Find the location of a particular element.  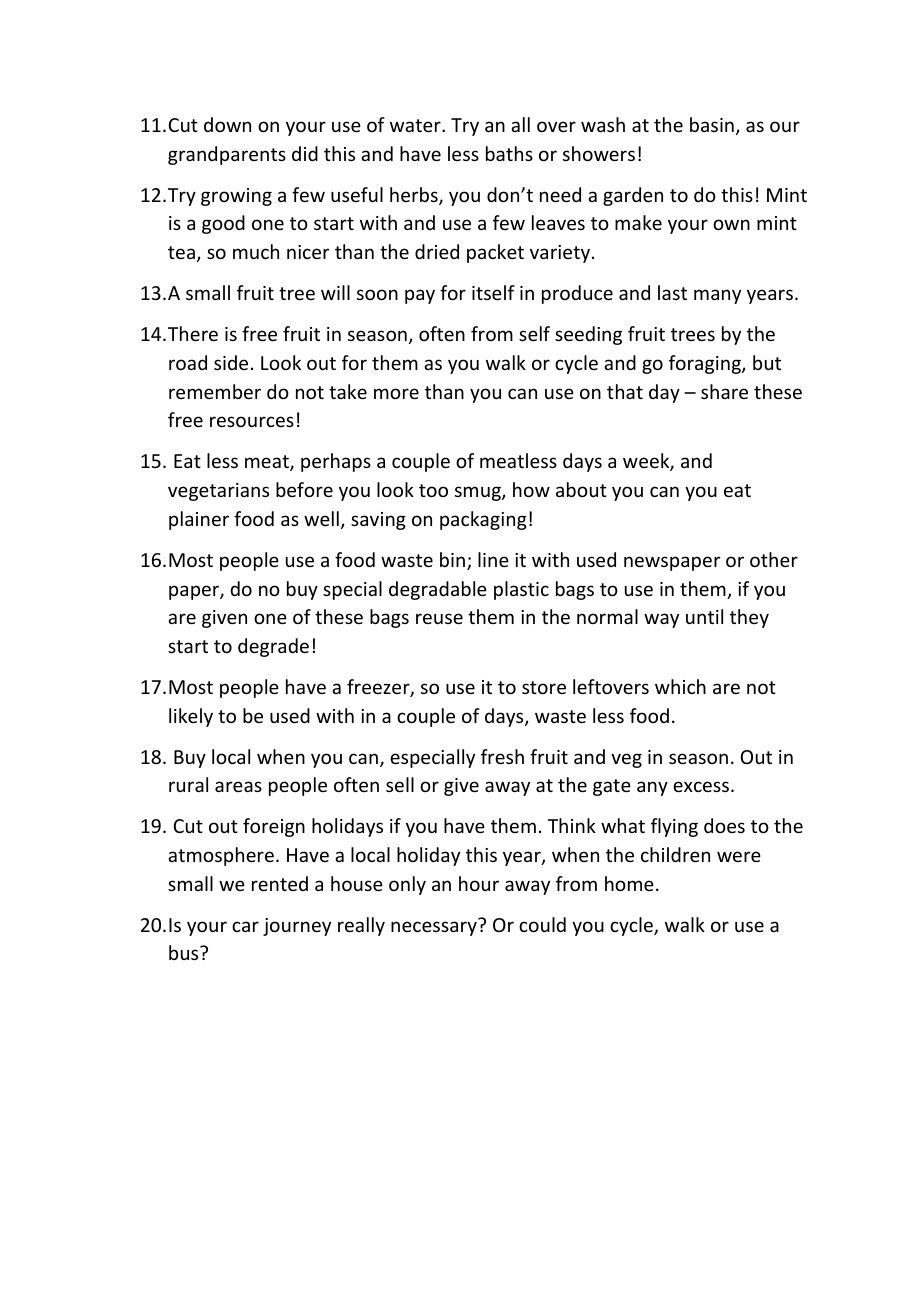

grandparents is located at coordinates (227, 155).
